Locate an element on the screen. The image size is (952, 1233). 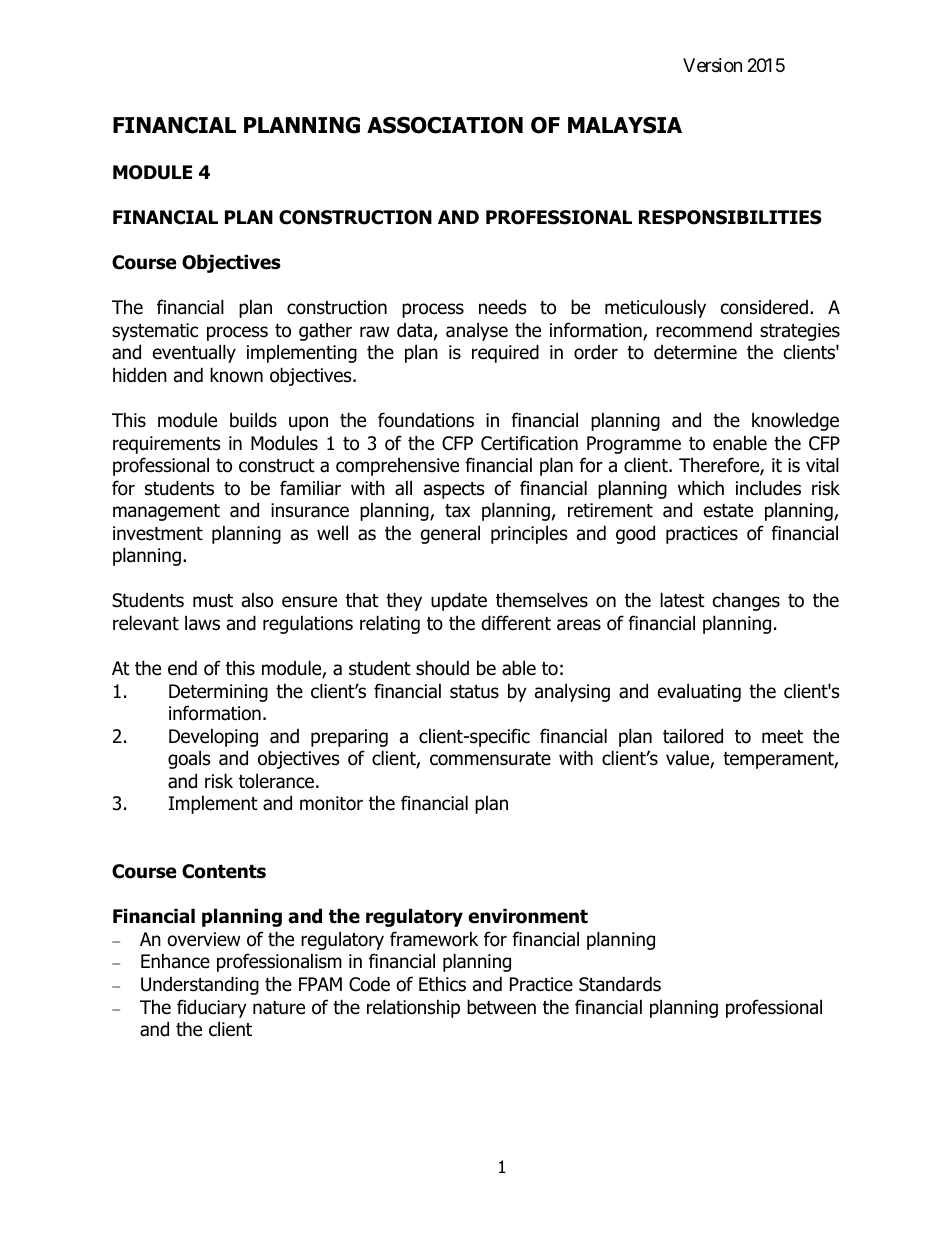
eventually is located at coordinates (194, 353).
